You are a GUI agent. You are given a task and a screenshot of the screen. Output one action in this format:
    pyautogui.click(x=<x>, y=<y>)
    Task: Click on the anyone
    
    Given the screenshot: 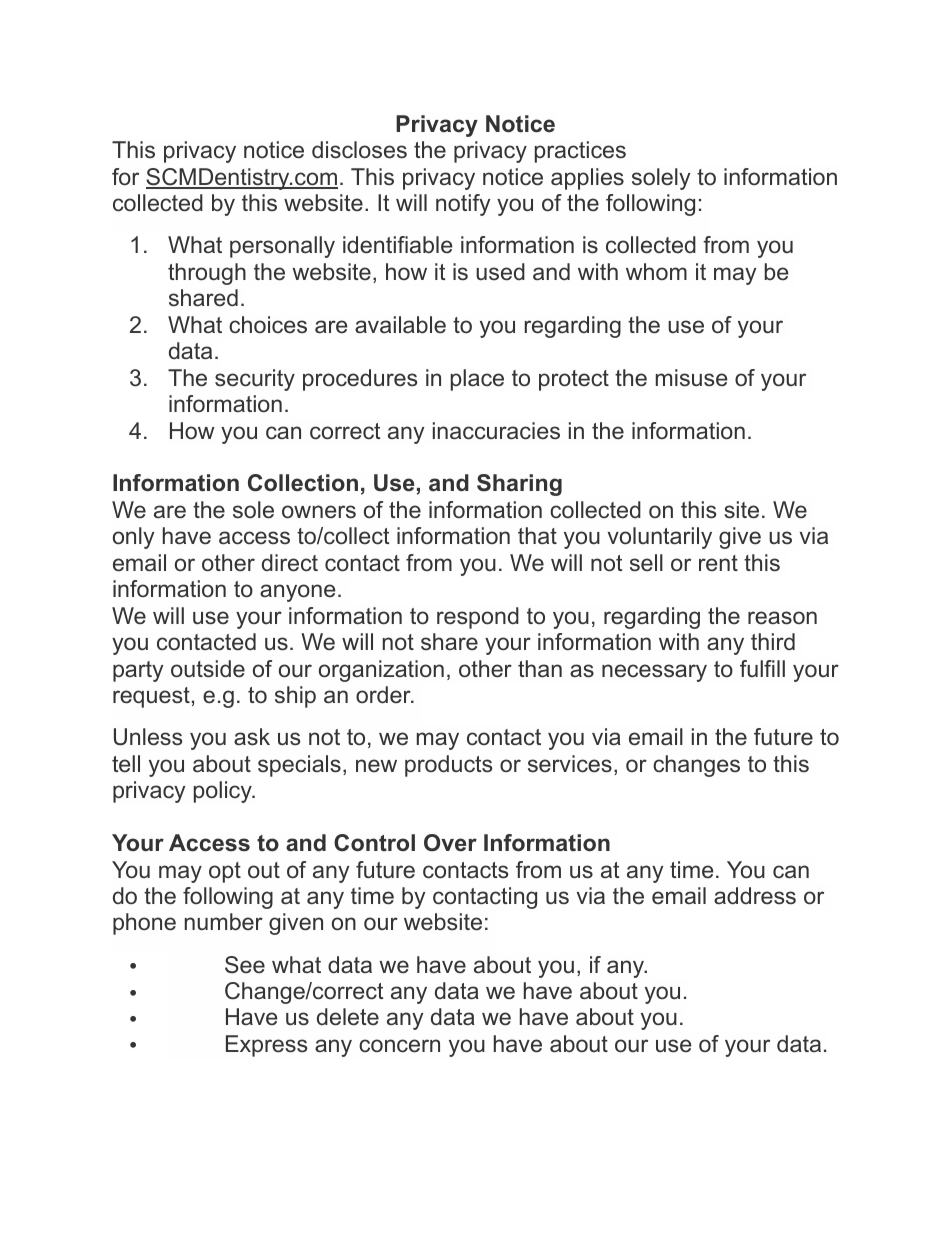 What is the action you would take?
    pyautogui.click(x=297, y=593)
